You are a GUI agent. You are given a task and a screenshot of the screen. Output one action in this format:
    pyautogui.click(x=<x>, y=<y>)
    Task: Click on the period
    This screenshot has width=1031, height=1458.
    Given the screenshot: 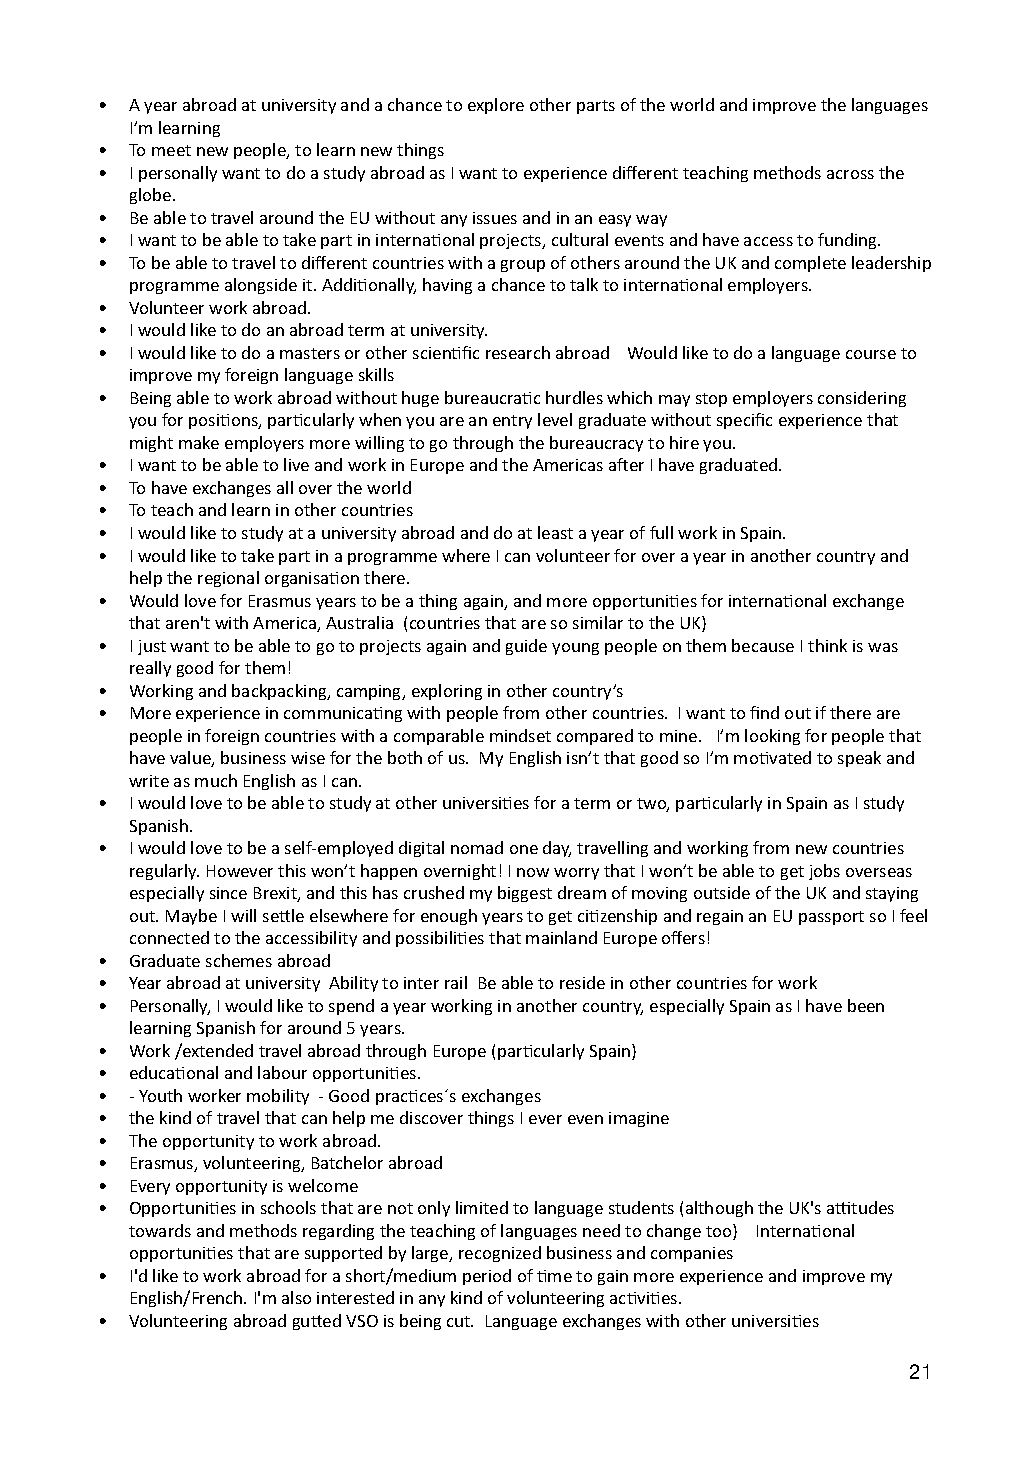 What is the action you would take?
    pyautogui.click(x=487, y=1277)
